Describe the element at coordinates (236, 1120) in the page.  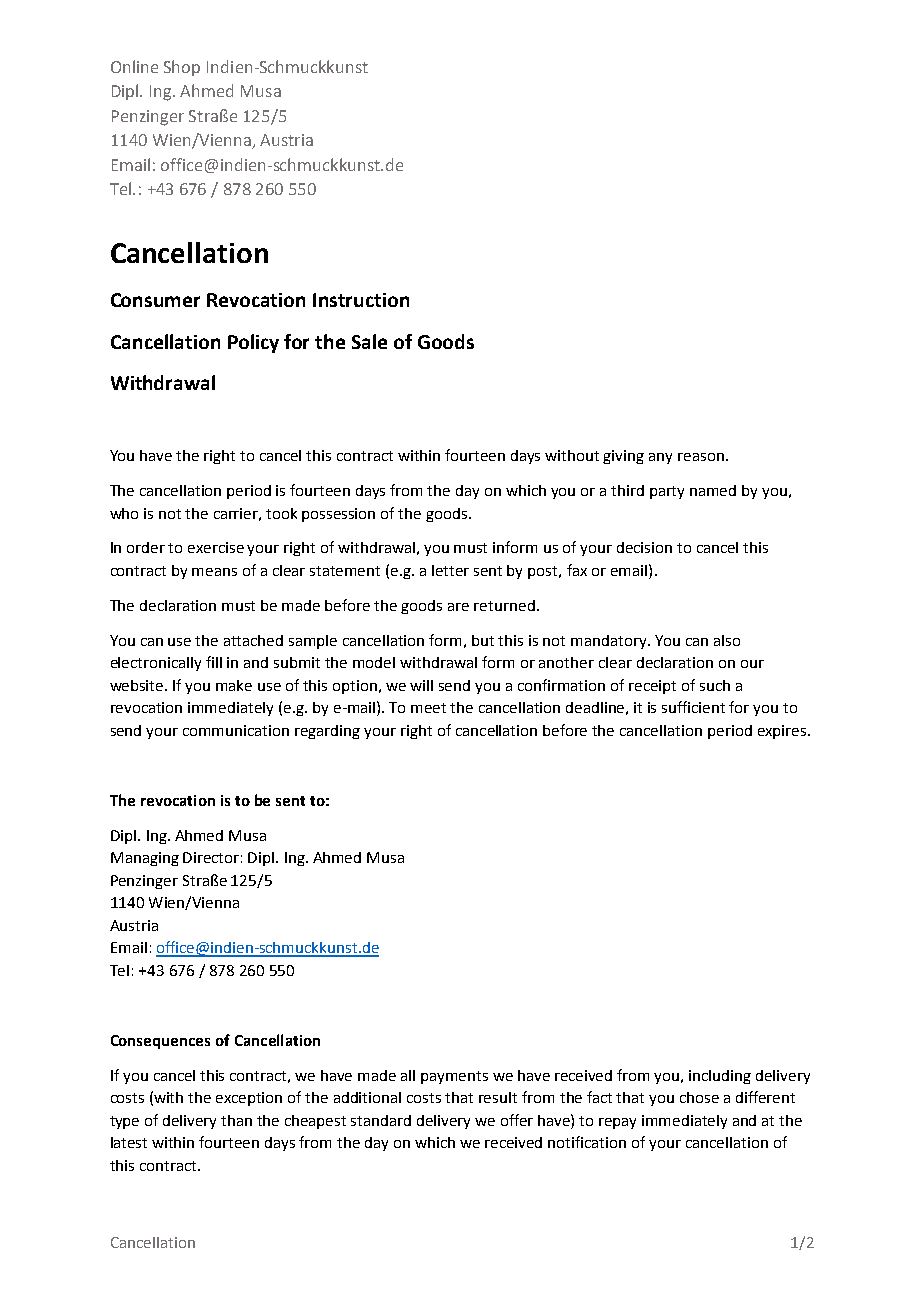
I see `than` at that location.
